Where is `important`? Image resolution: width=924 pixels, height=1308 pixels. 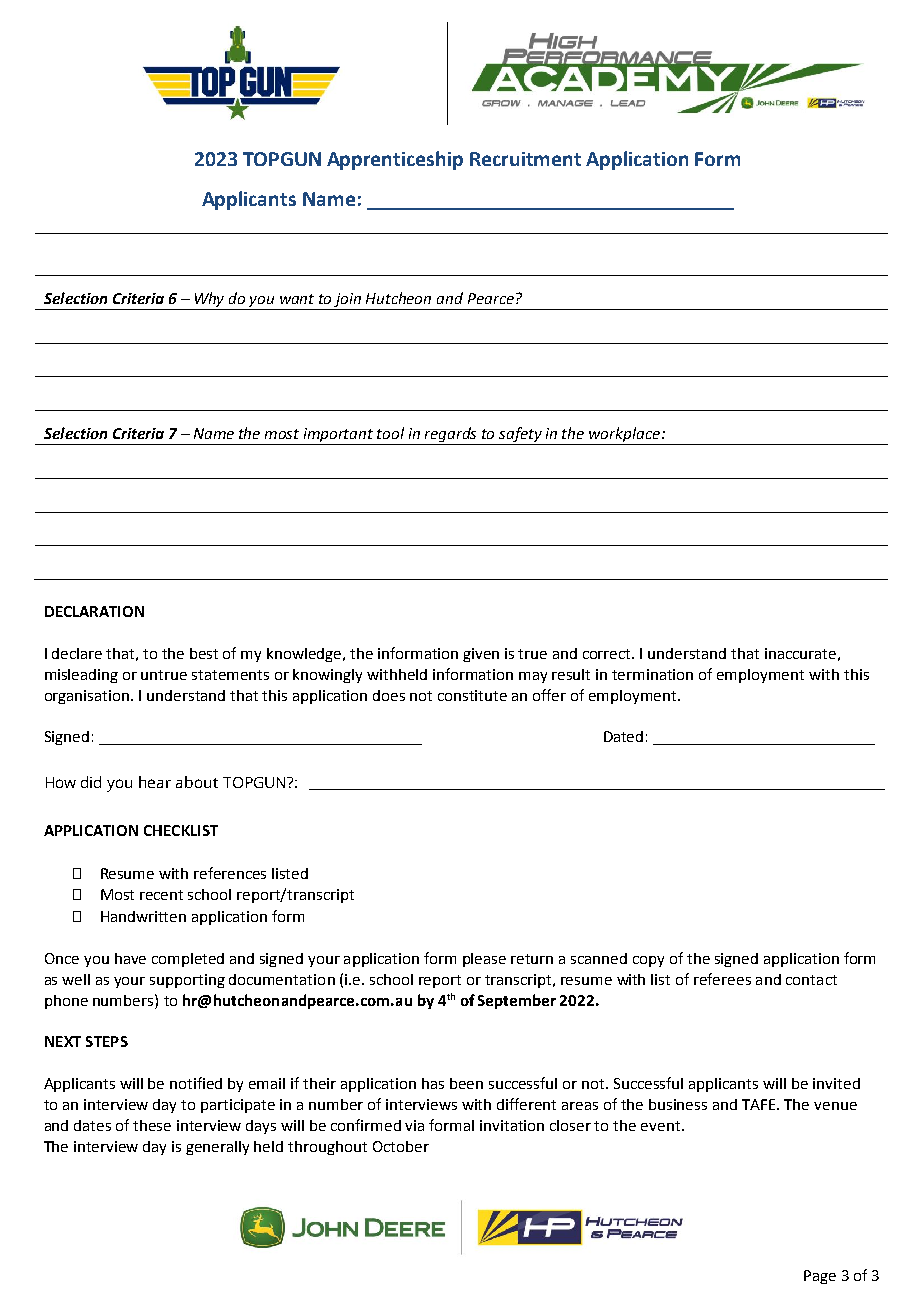 important is located at coordinates (339, 436).
